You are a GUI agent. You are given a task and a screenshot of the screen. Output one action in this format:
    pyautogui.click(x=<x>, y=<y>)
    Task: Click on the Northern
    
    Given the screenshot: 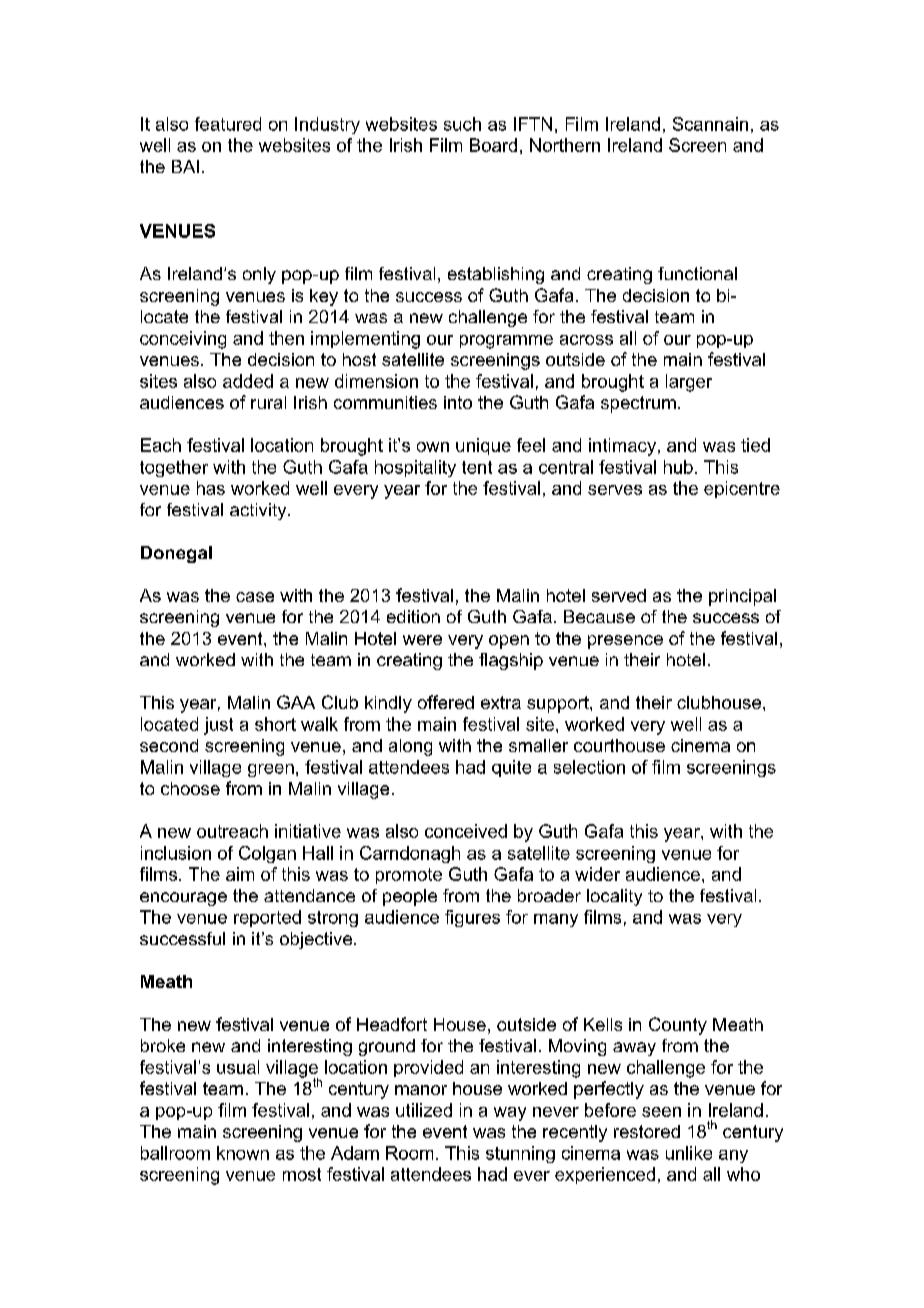 What is the action you would take?
    pyautogui.click(x=565, y=145)
